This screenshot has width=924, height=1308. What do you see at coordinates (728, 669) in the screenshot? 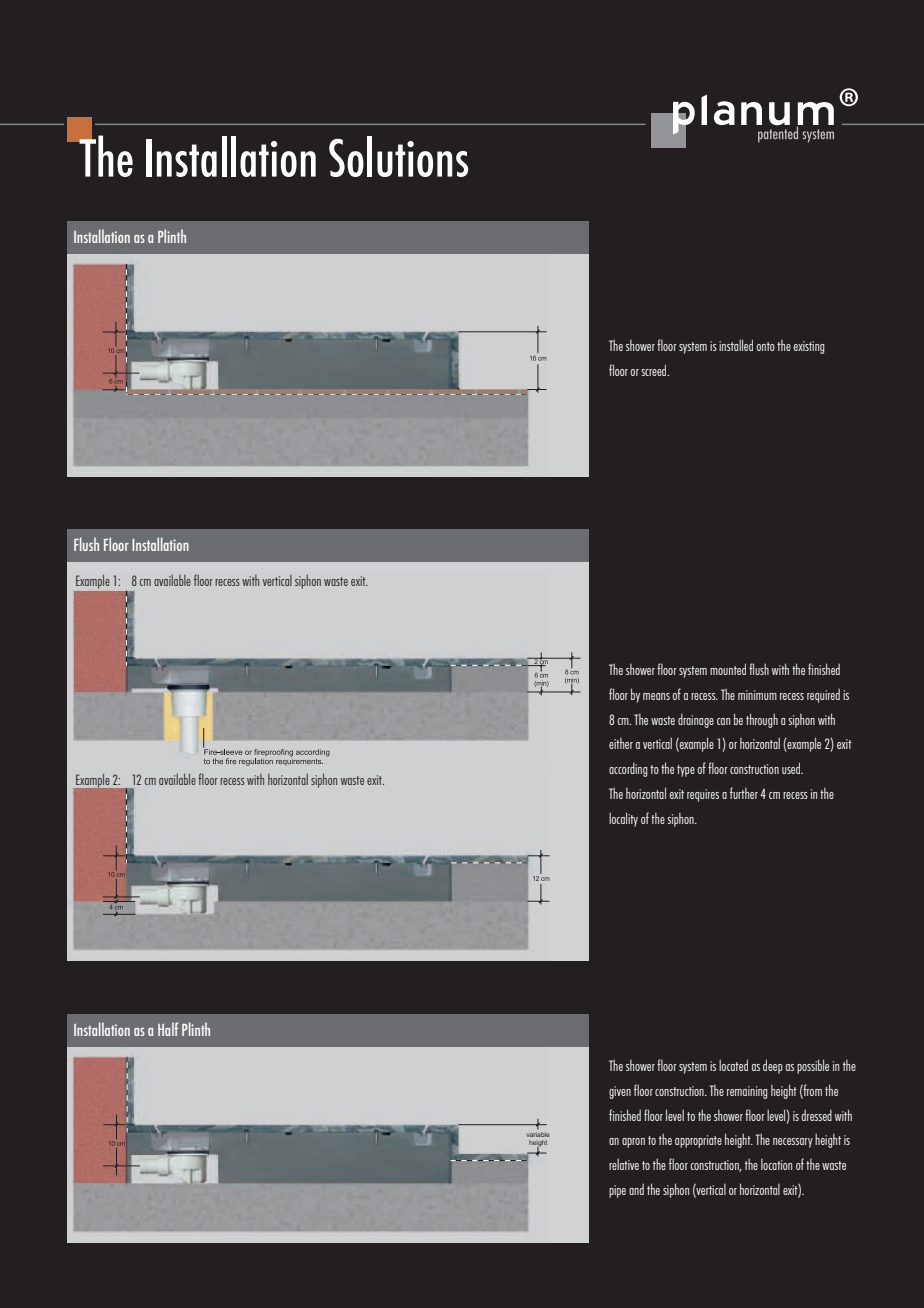
I see `mounted` at bounding box center [728, 669].
